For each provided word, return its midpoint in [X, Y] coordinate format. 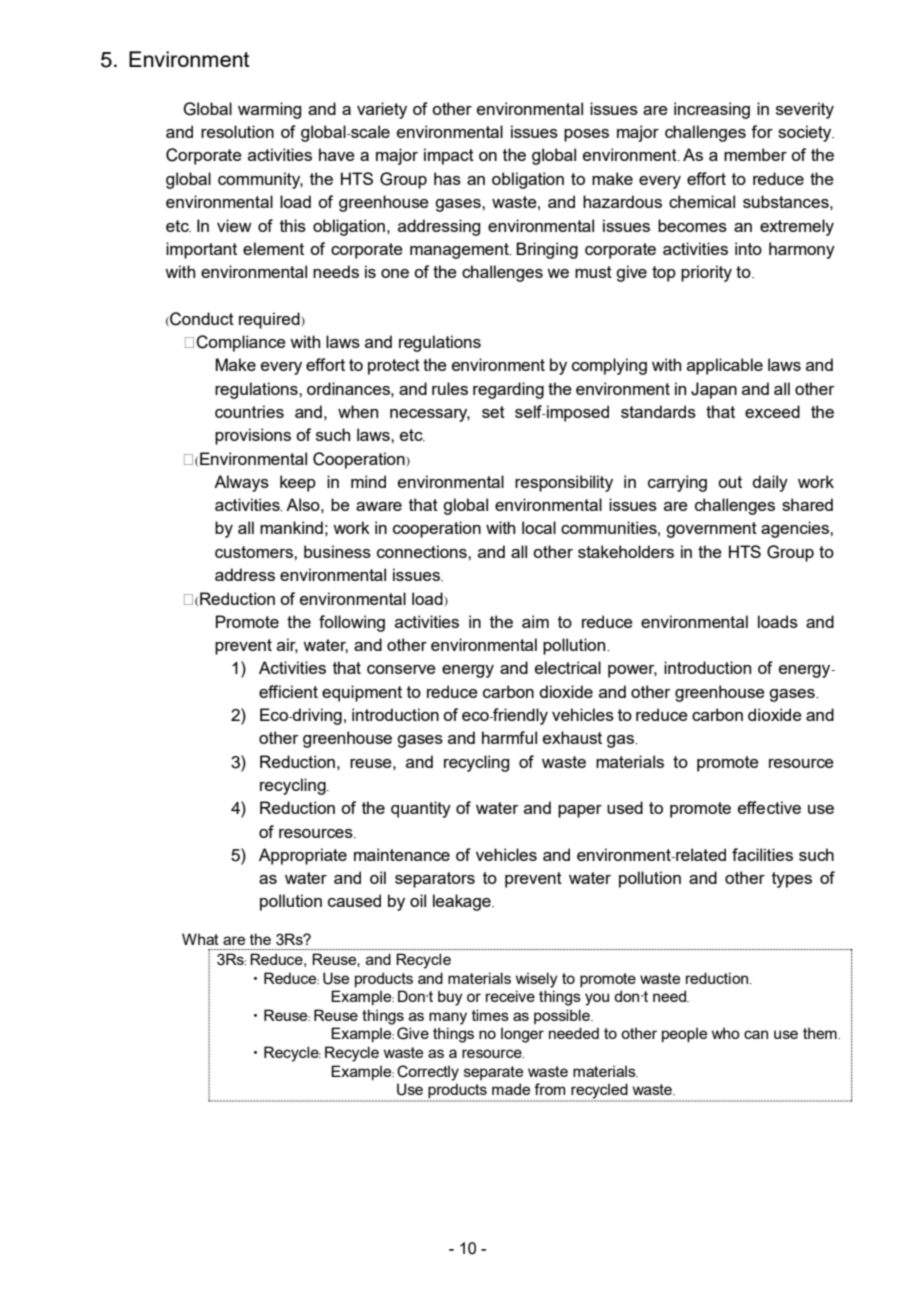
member [755, 154]
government [711, 530]
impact [449, 156]
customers [255, 552]
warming [269, 110]
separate [493, 1073]
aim [535, 621]
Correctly [428, 1073]
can [756, 1034]
